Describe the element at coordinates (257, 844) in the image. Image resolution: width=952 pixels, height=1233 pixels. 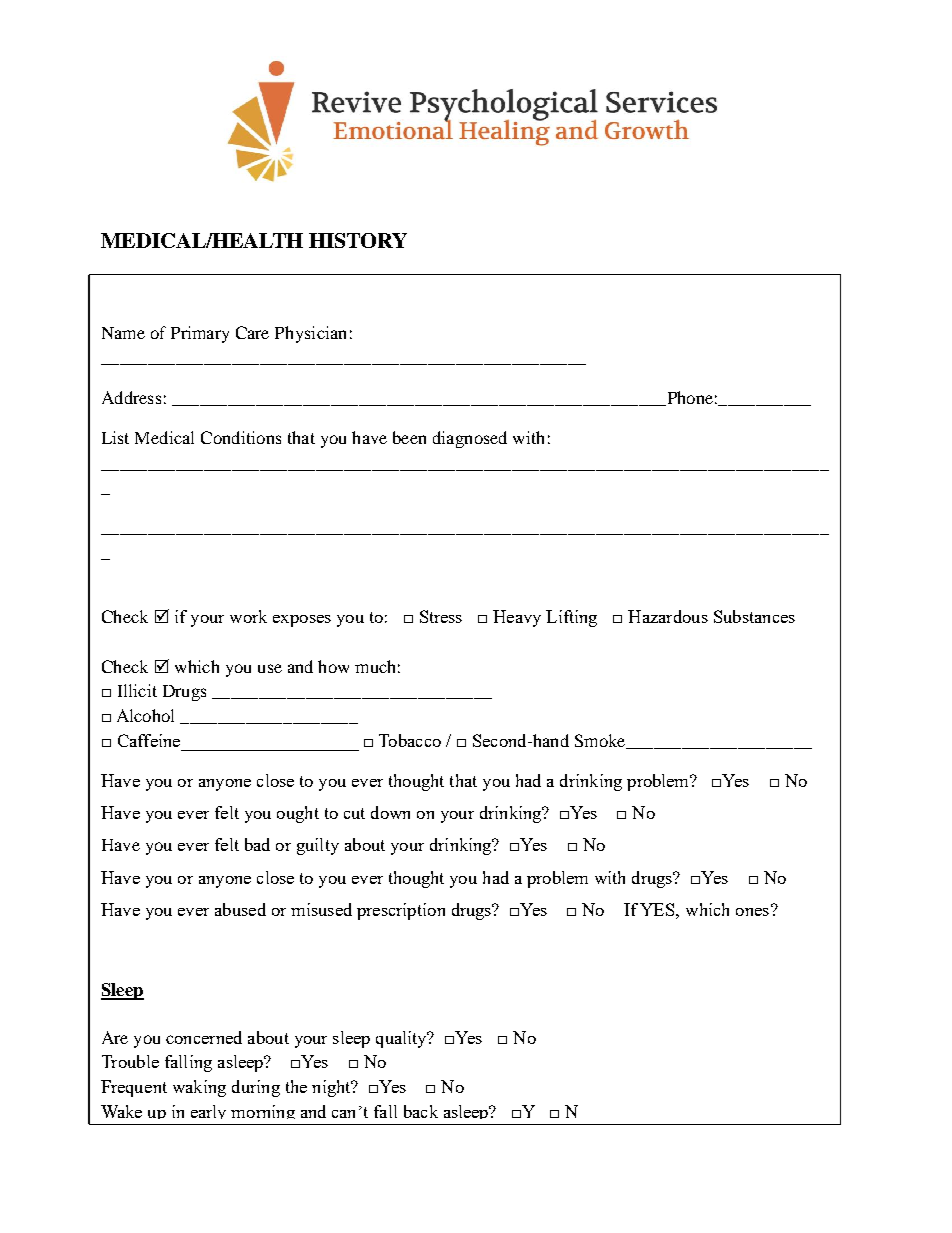
I see `bad` at that location.
